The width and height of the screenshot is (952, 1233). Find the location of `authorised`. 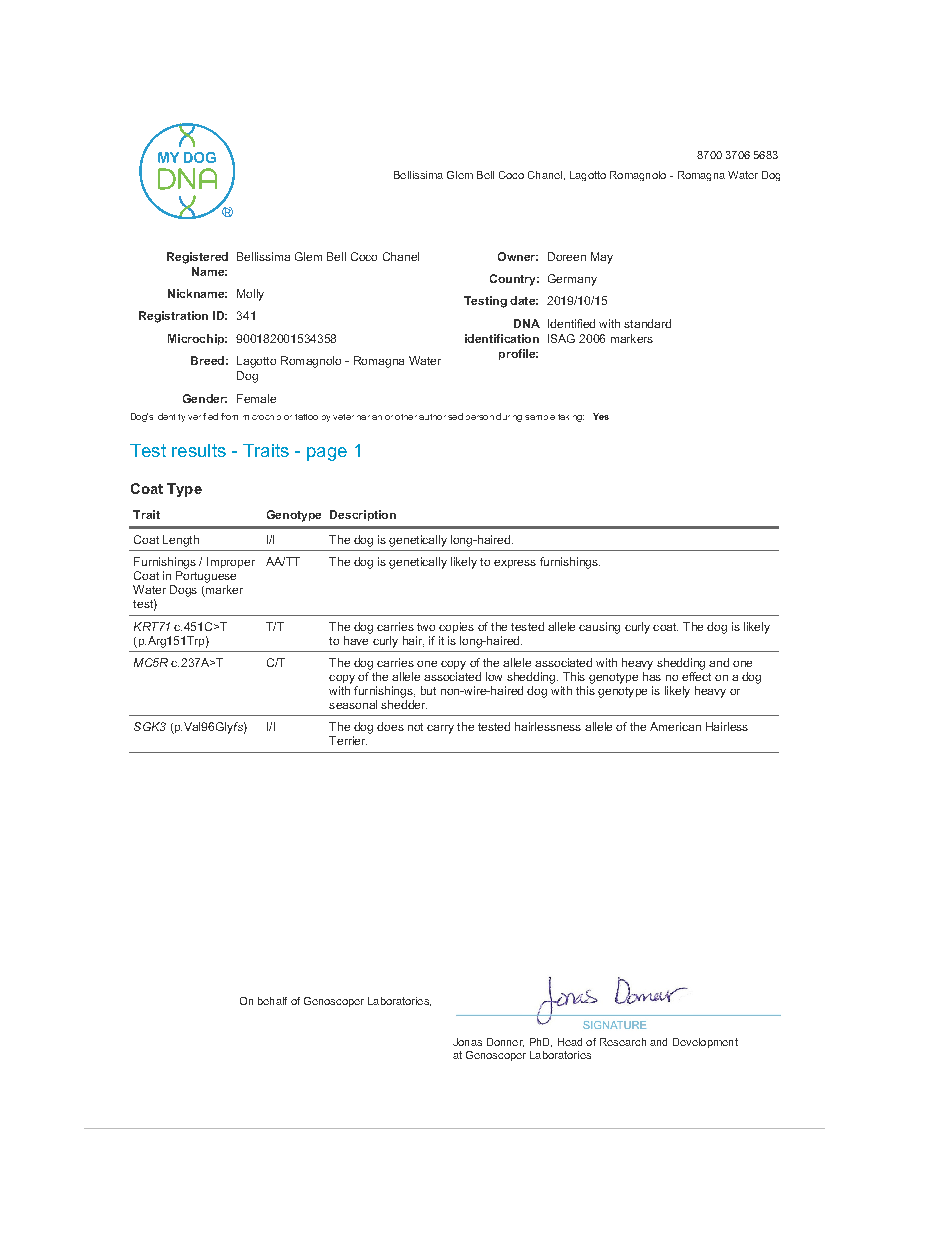

authorised is located at coordinates (441, 416).
